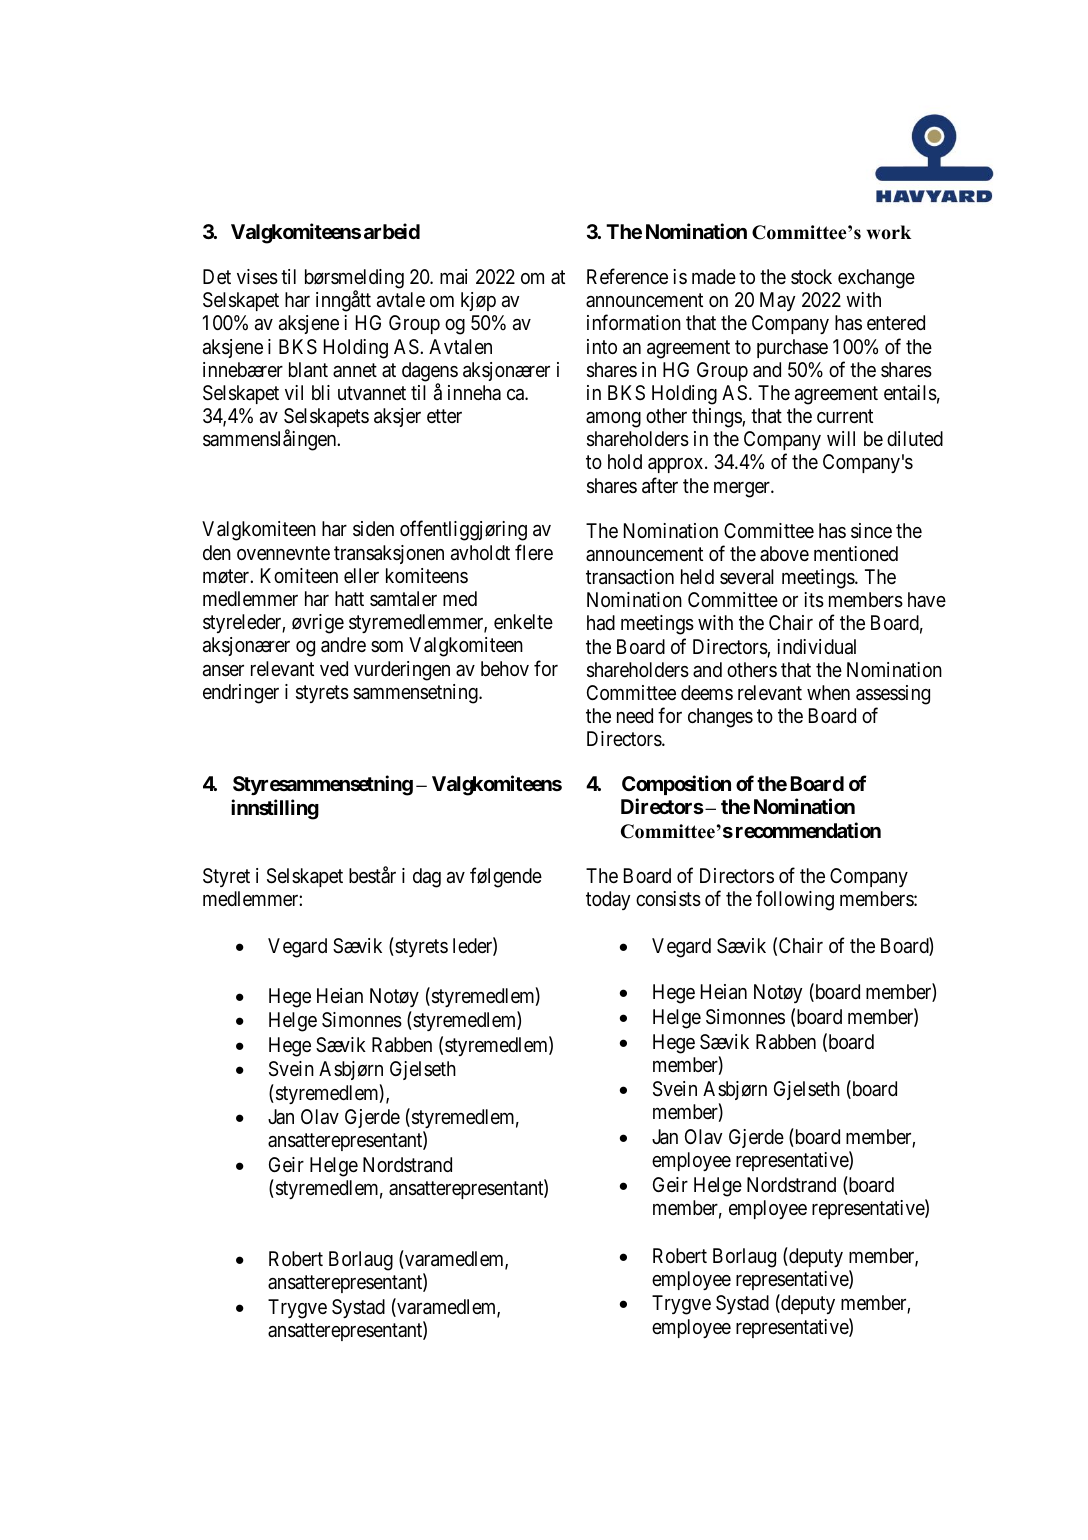 The image size is (1088, 1540). What do you see at coordinates (856, 553) in the screenshot?
I see `mentioned` at bounding box center [856, 553].
